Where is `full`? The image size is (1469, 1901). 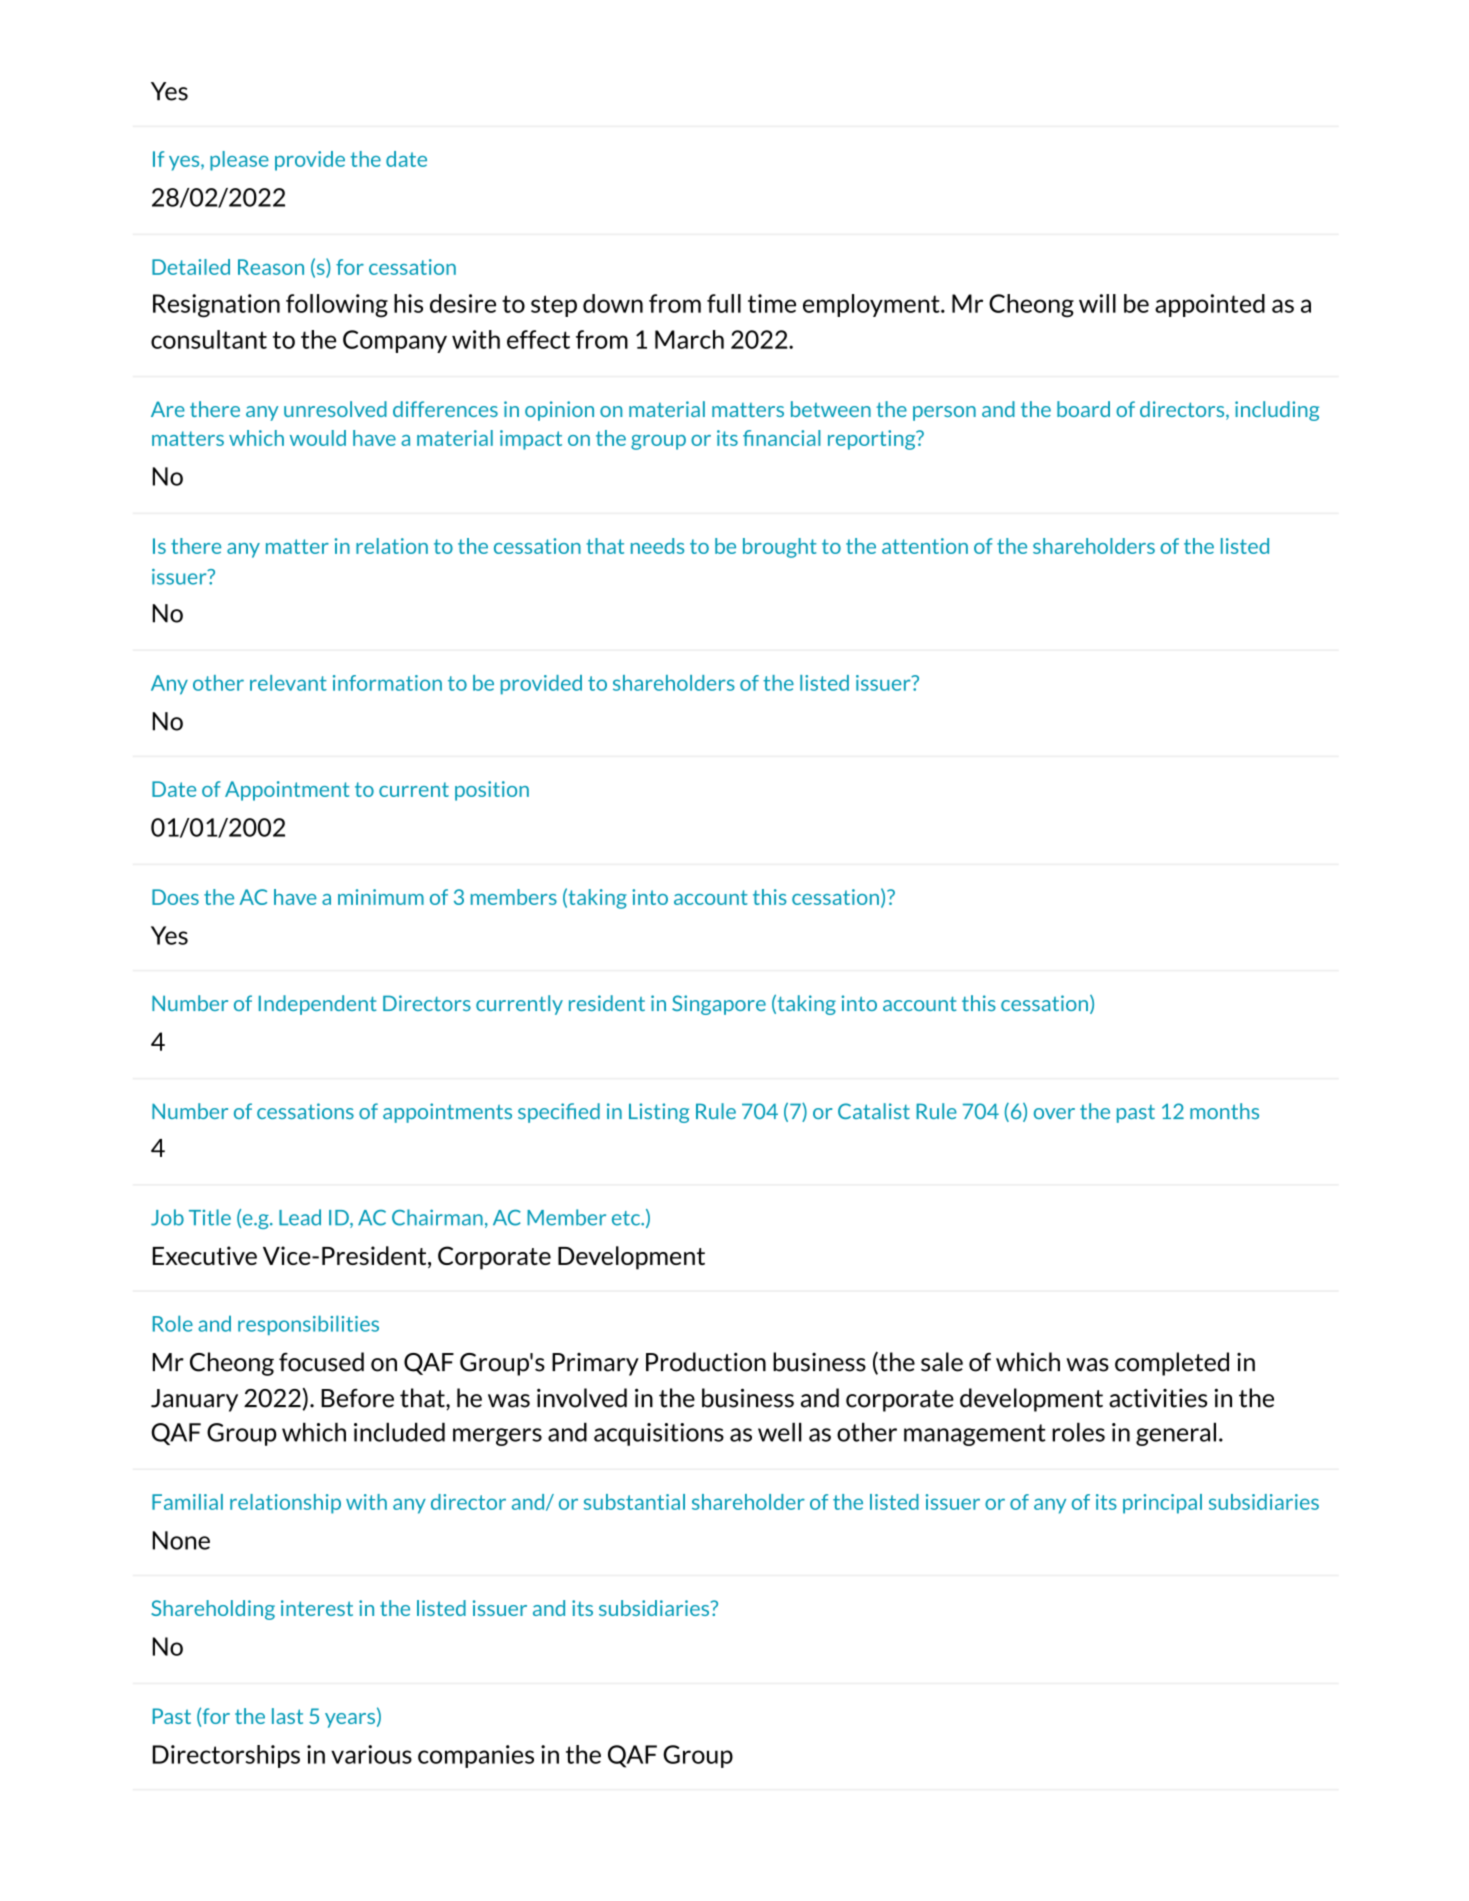 full is located at coordinates (724, 303).
